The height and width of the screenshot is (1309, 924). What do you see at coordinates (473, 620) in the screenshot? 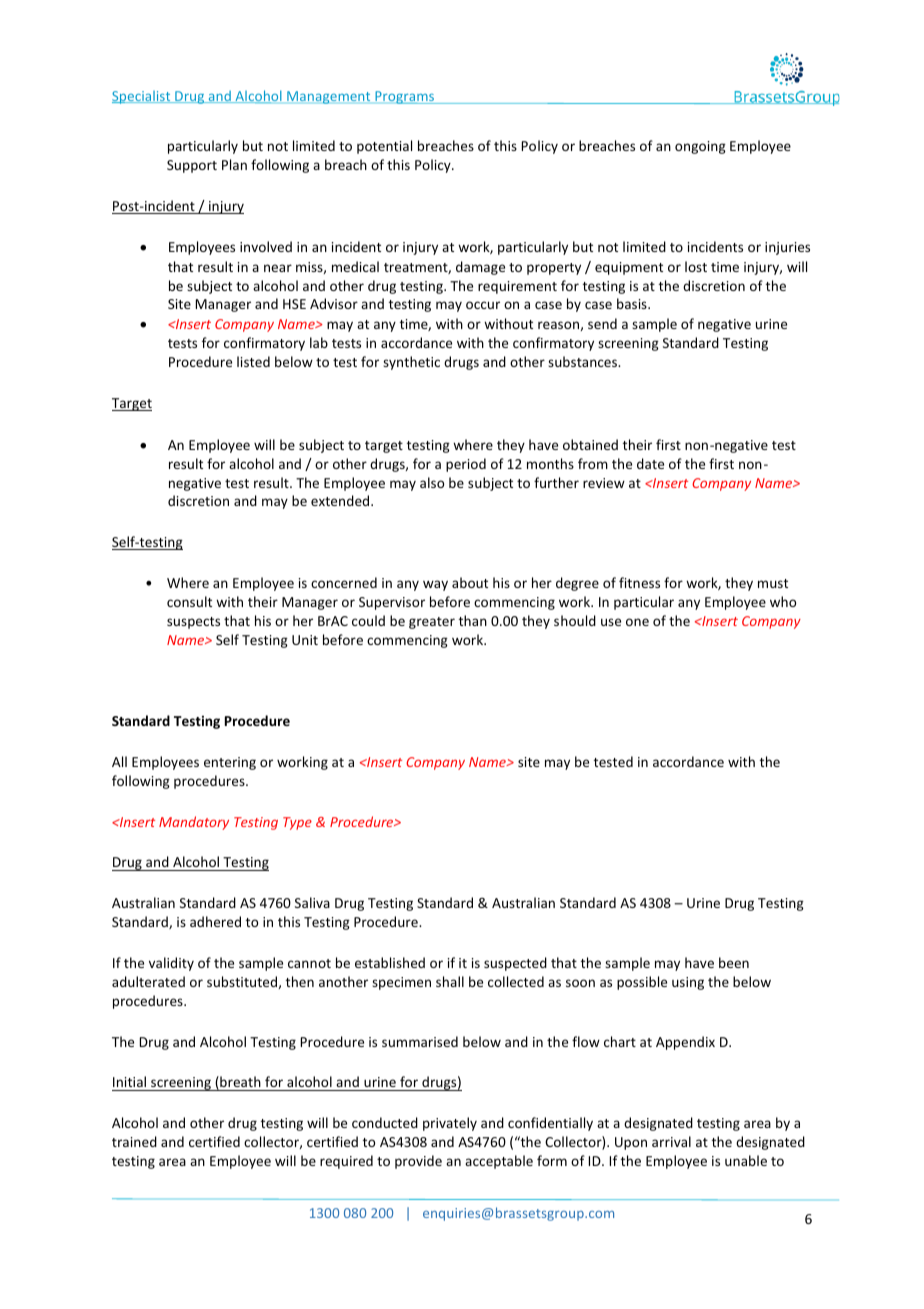
I see `than` at bounding box center [473, 620].
